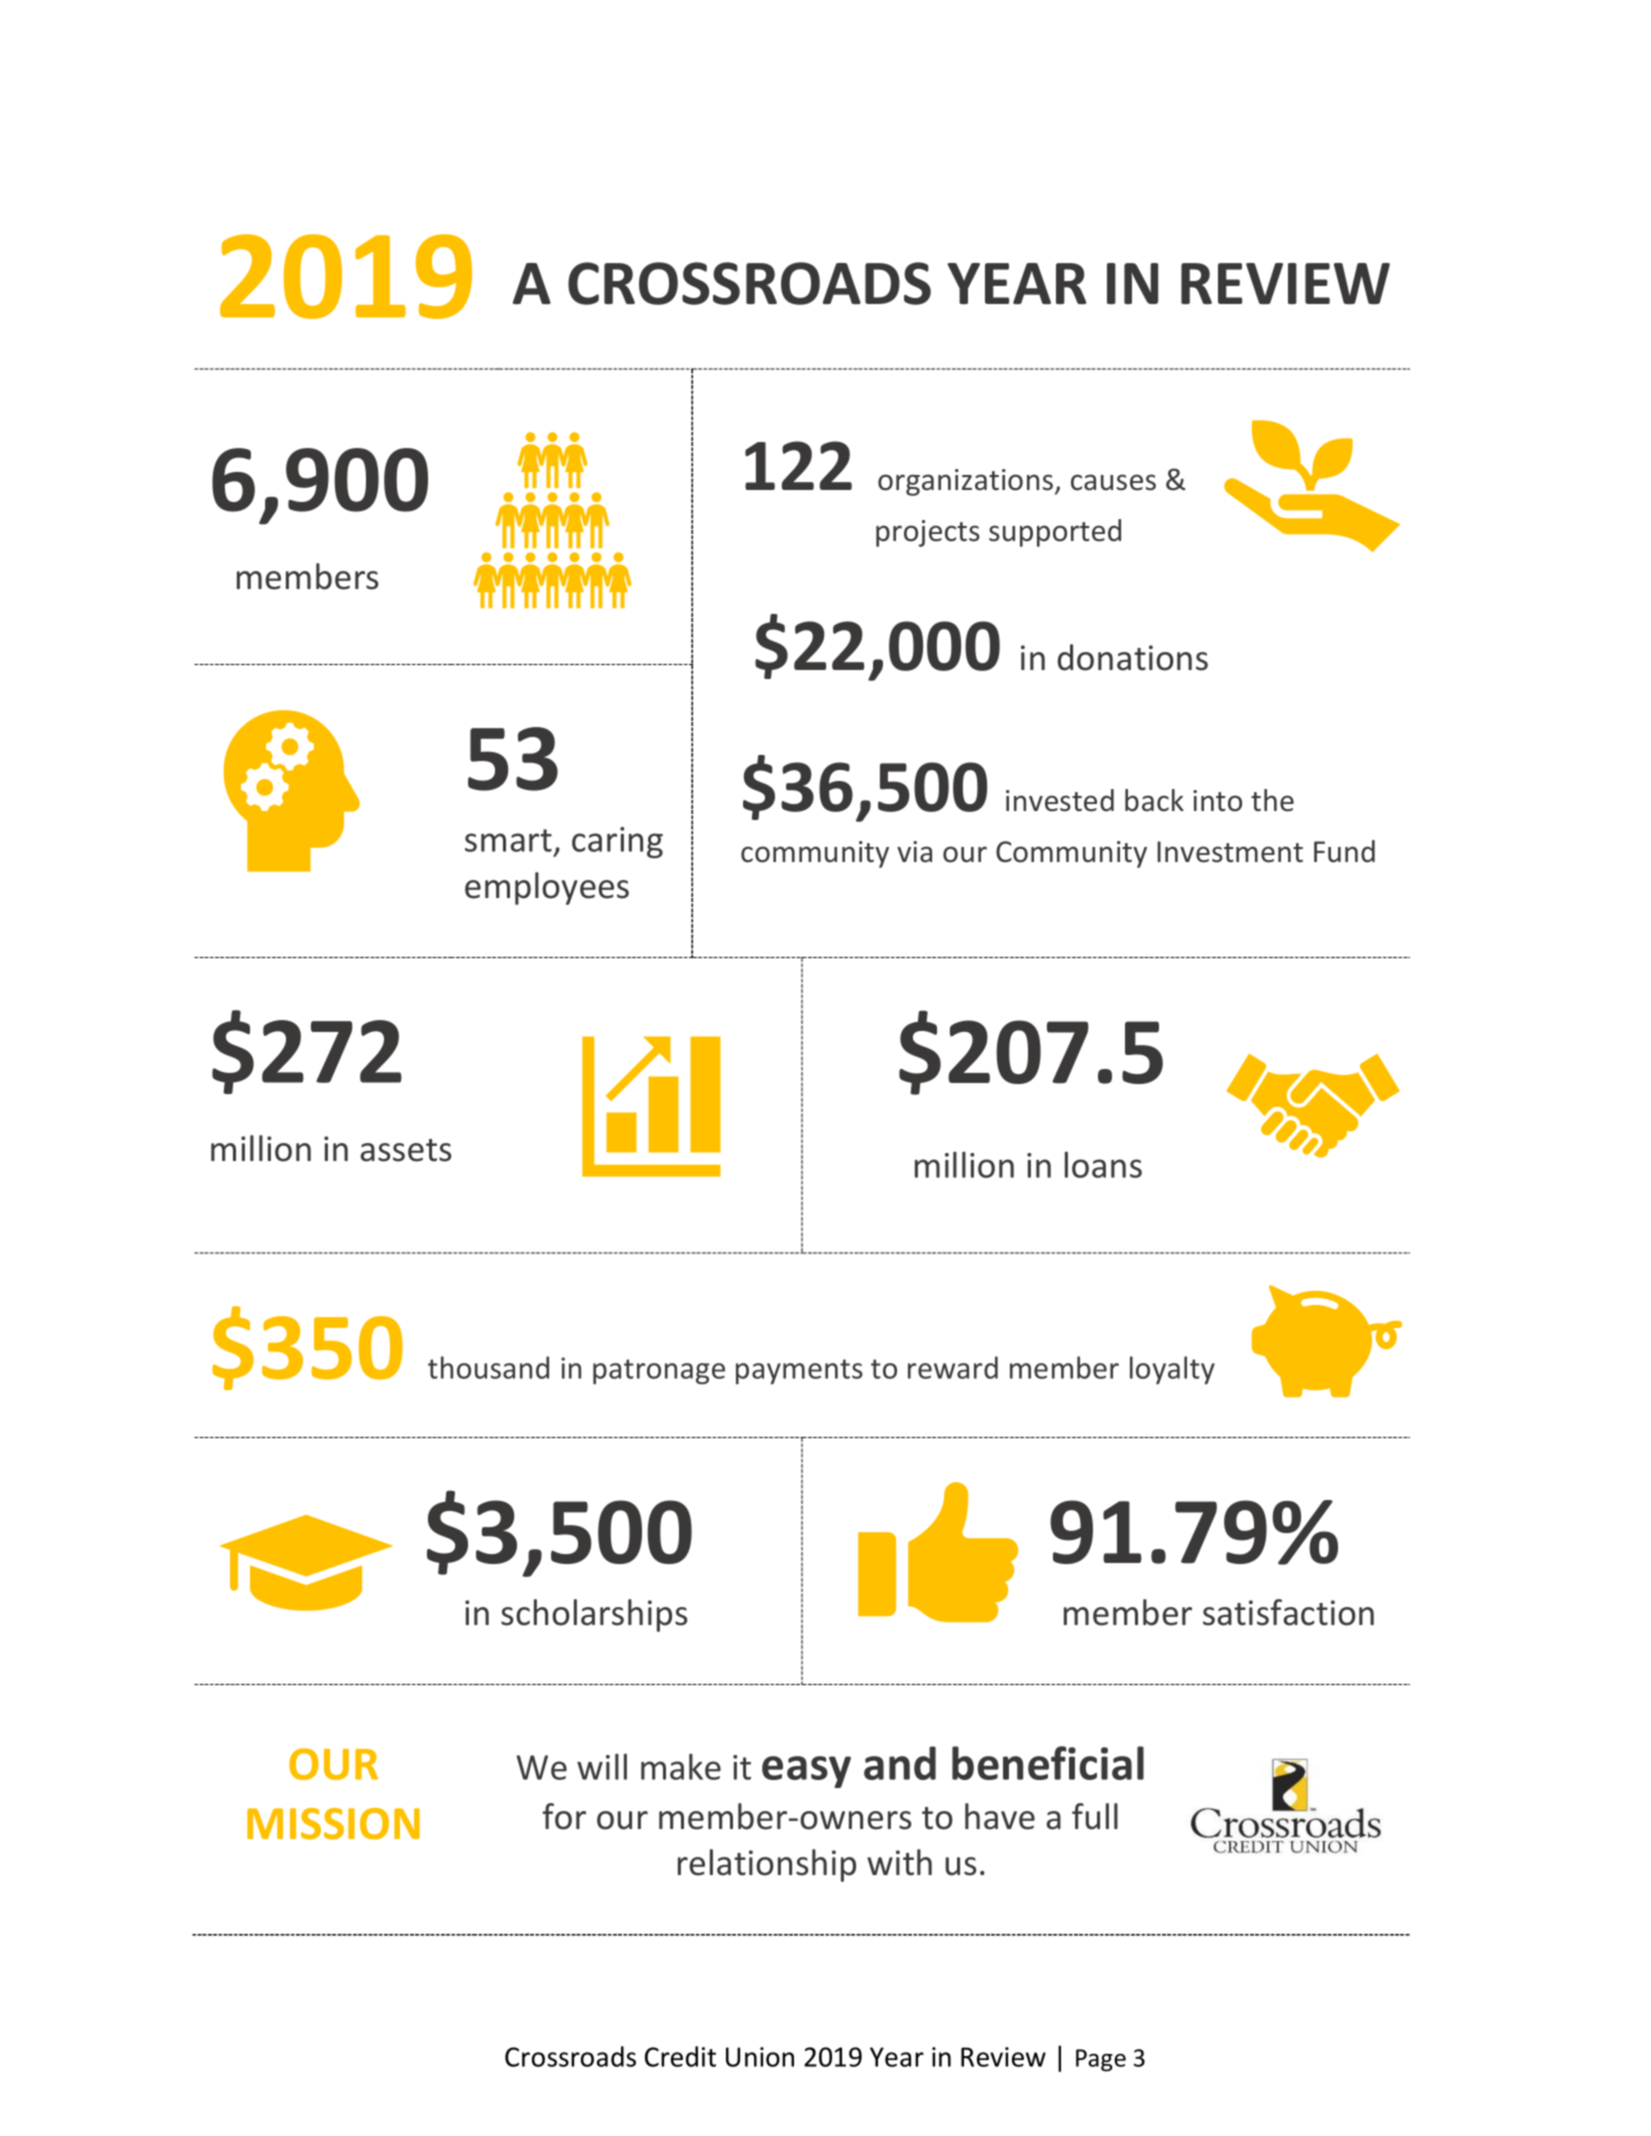 Image resolution: width=1651 pixels, height=2136 pixels. I want to click on thousand, so click(488, 1367).
